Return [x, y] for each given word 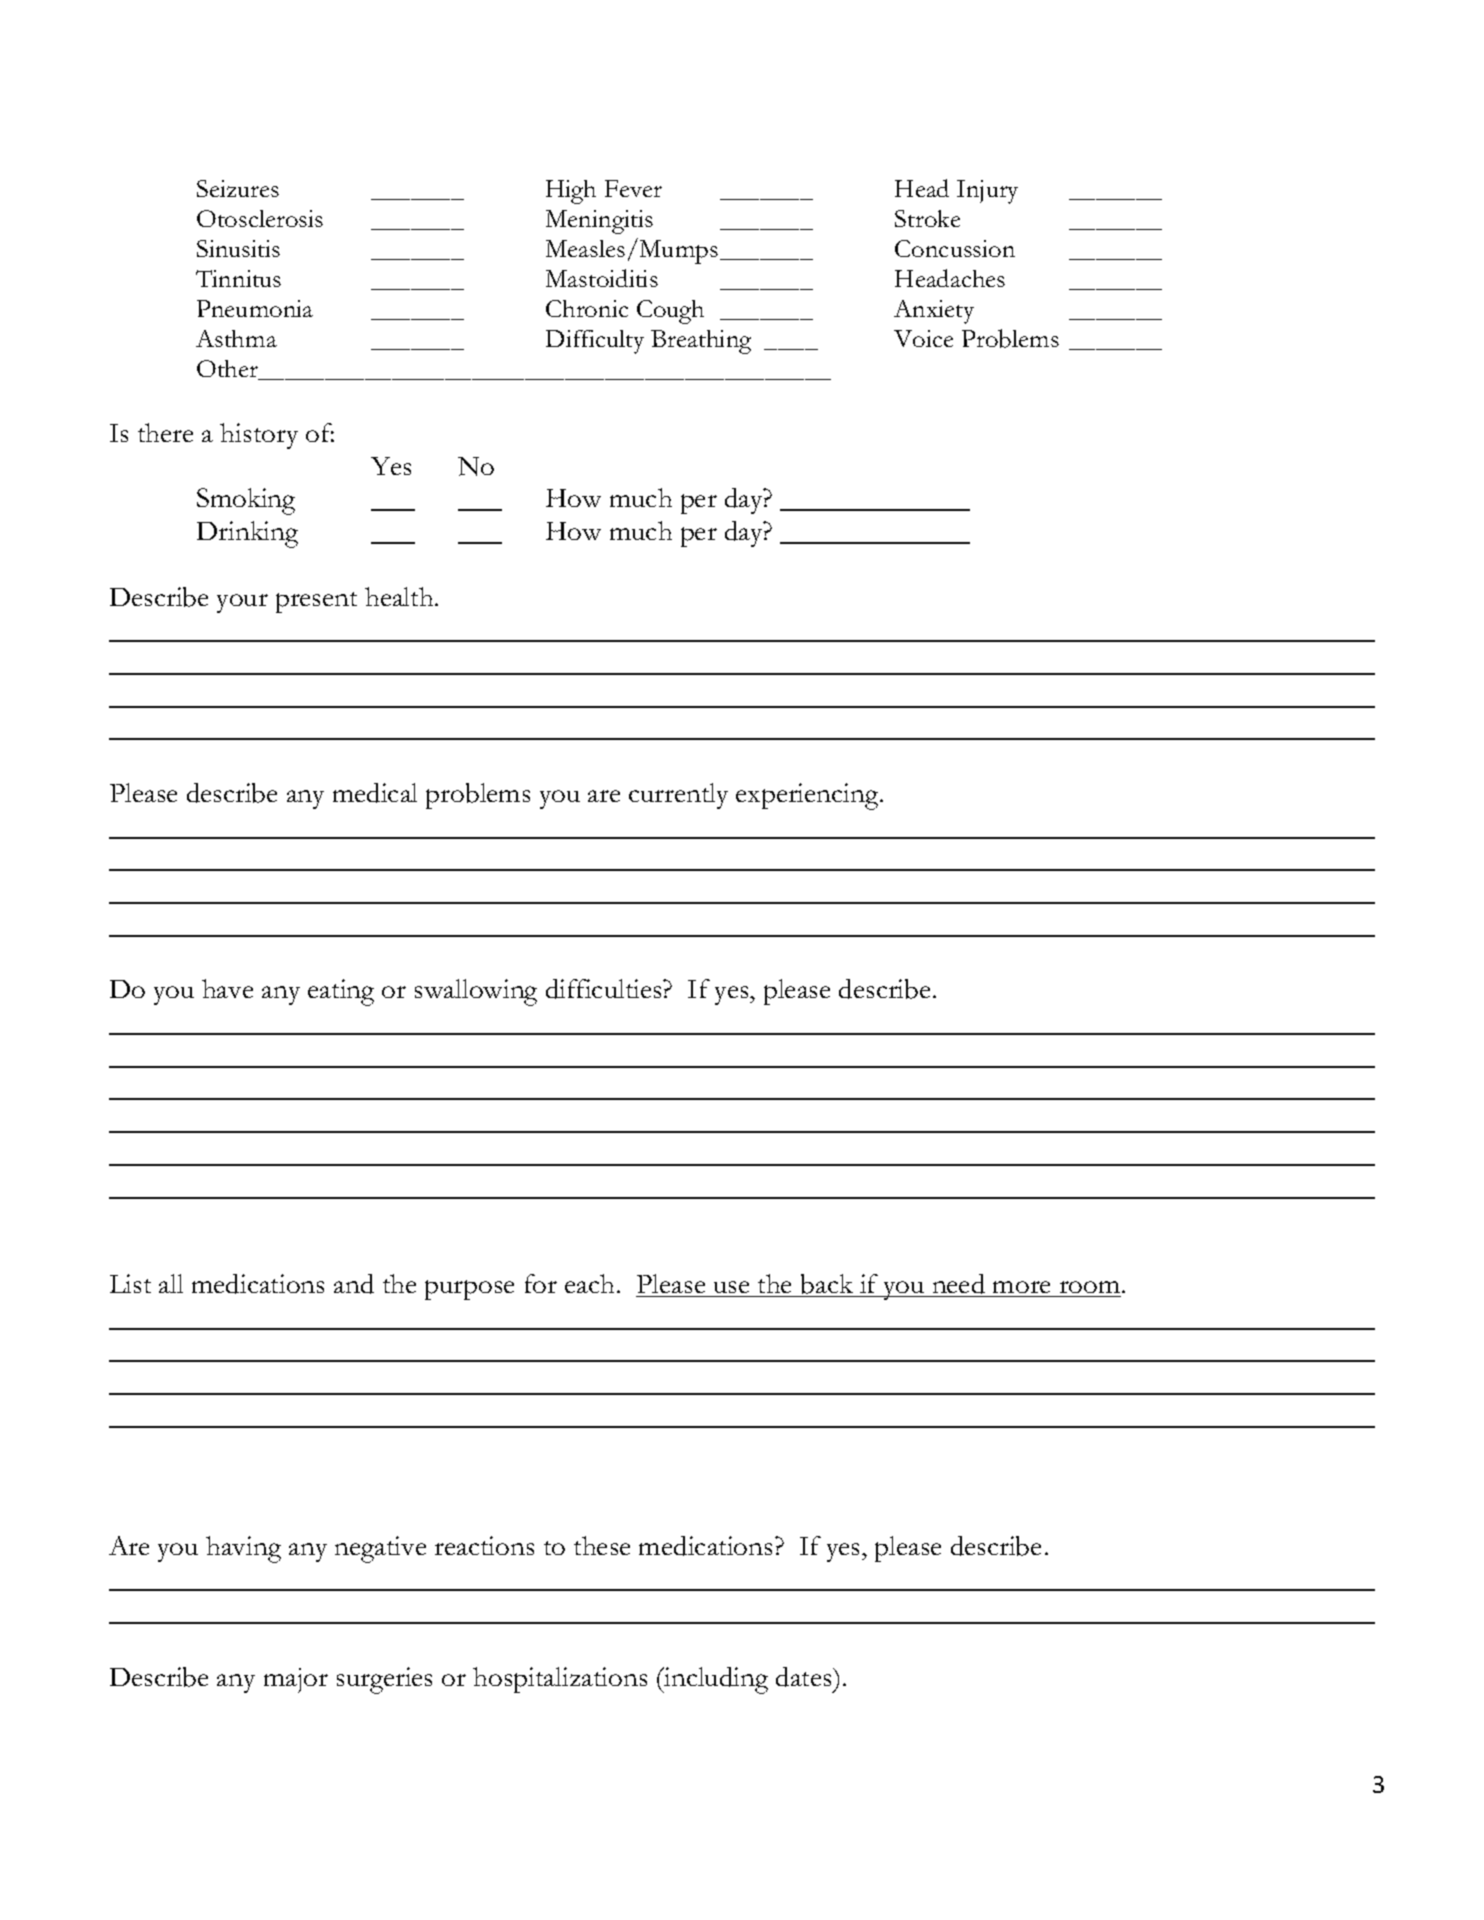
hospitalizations [560, 1680]
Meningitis [599, 222]
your [242, 603]
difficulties [605, 989]
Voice [923, 338]
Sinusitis [238, 248]
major [296, 1680]
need [959, 1284]
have [227, 988]
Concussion [955, 248]
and [354, 1284]
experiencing [808, 796]
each [591, 1283]
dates [805, 1677]
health [400, 596]
